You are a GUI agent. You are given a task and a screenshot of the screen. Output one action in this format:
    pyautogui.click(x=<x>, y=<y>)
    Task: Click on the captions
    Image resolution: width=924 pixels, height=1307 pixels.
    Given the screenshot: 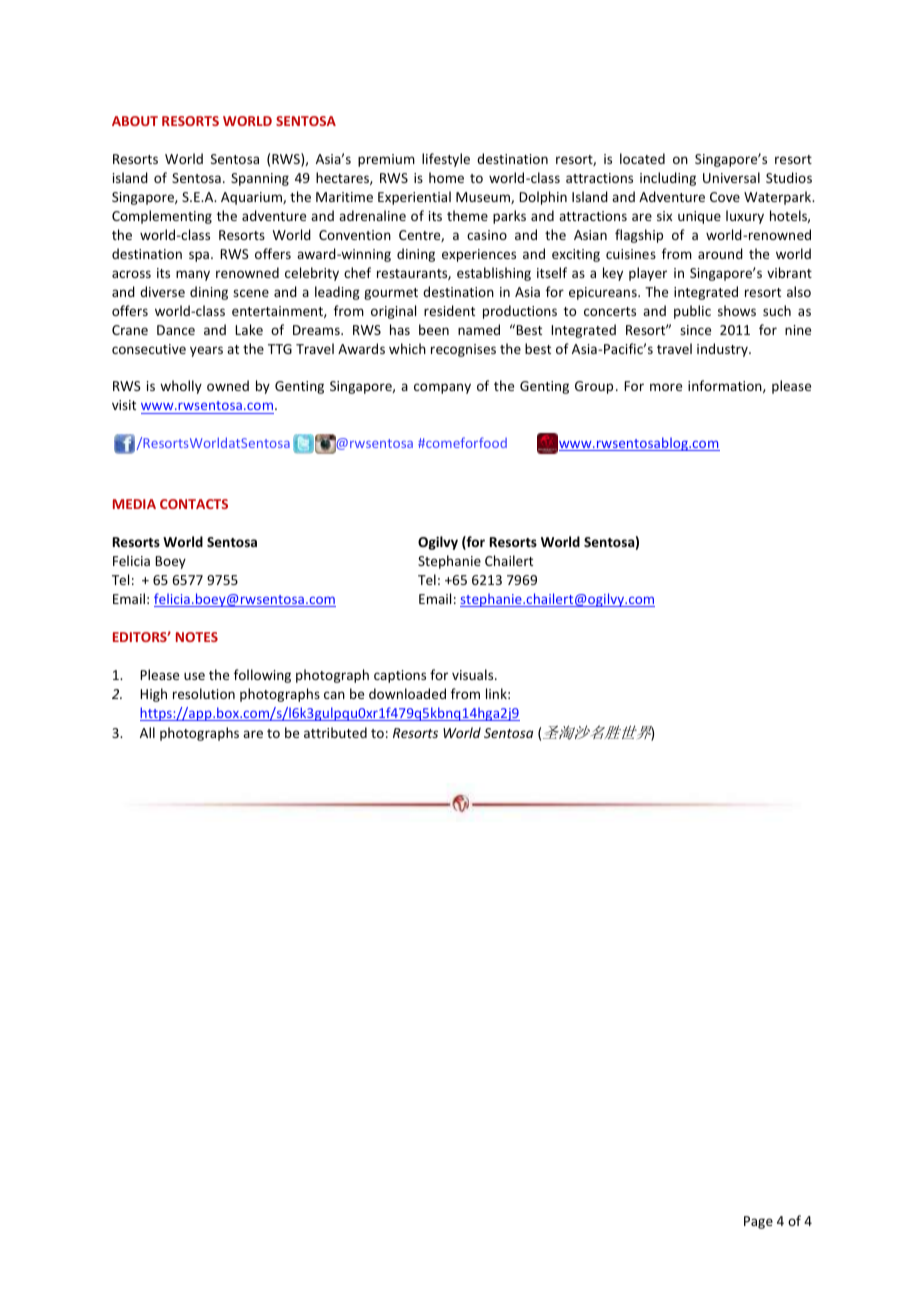 What is the action you would take?
    pyautogui.click(x=400, y=676)
